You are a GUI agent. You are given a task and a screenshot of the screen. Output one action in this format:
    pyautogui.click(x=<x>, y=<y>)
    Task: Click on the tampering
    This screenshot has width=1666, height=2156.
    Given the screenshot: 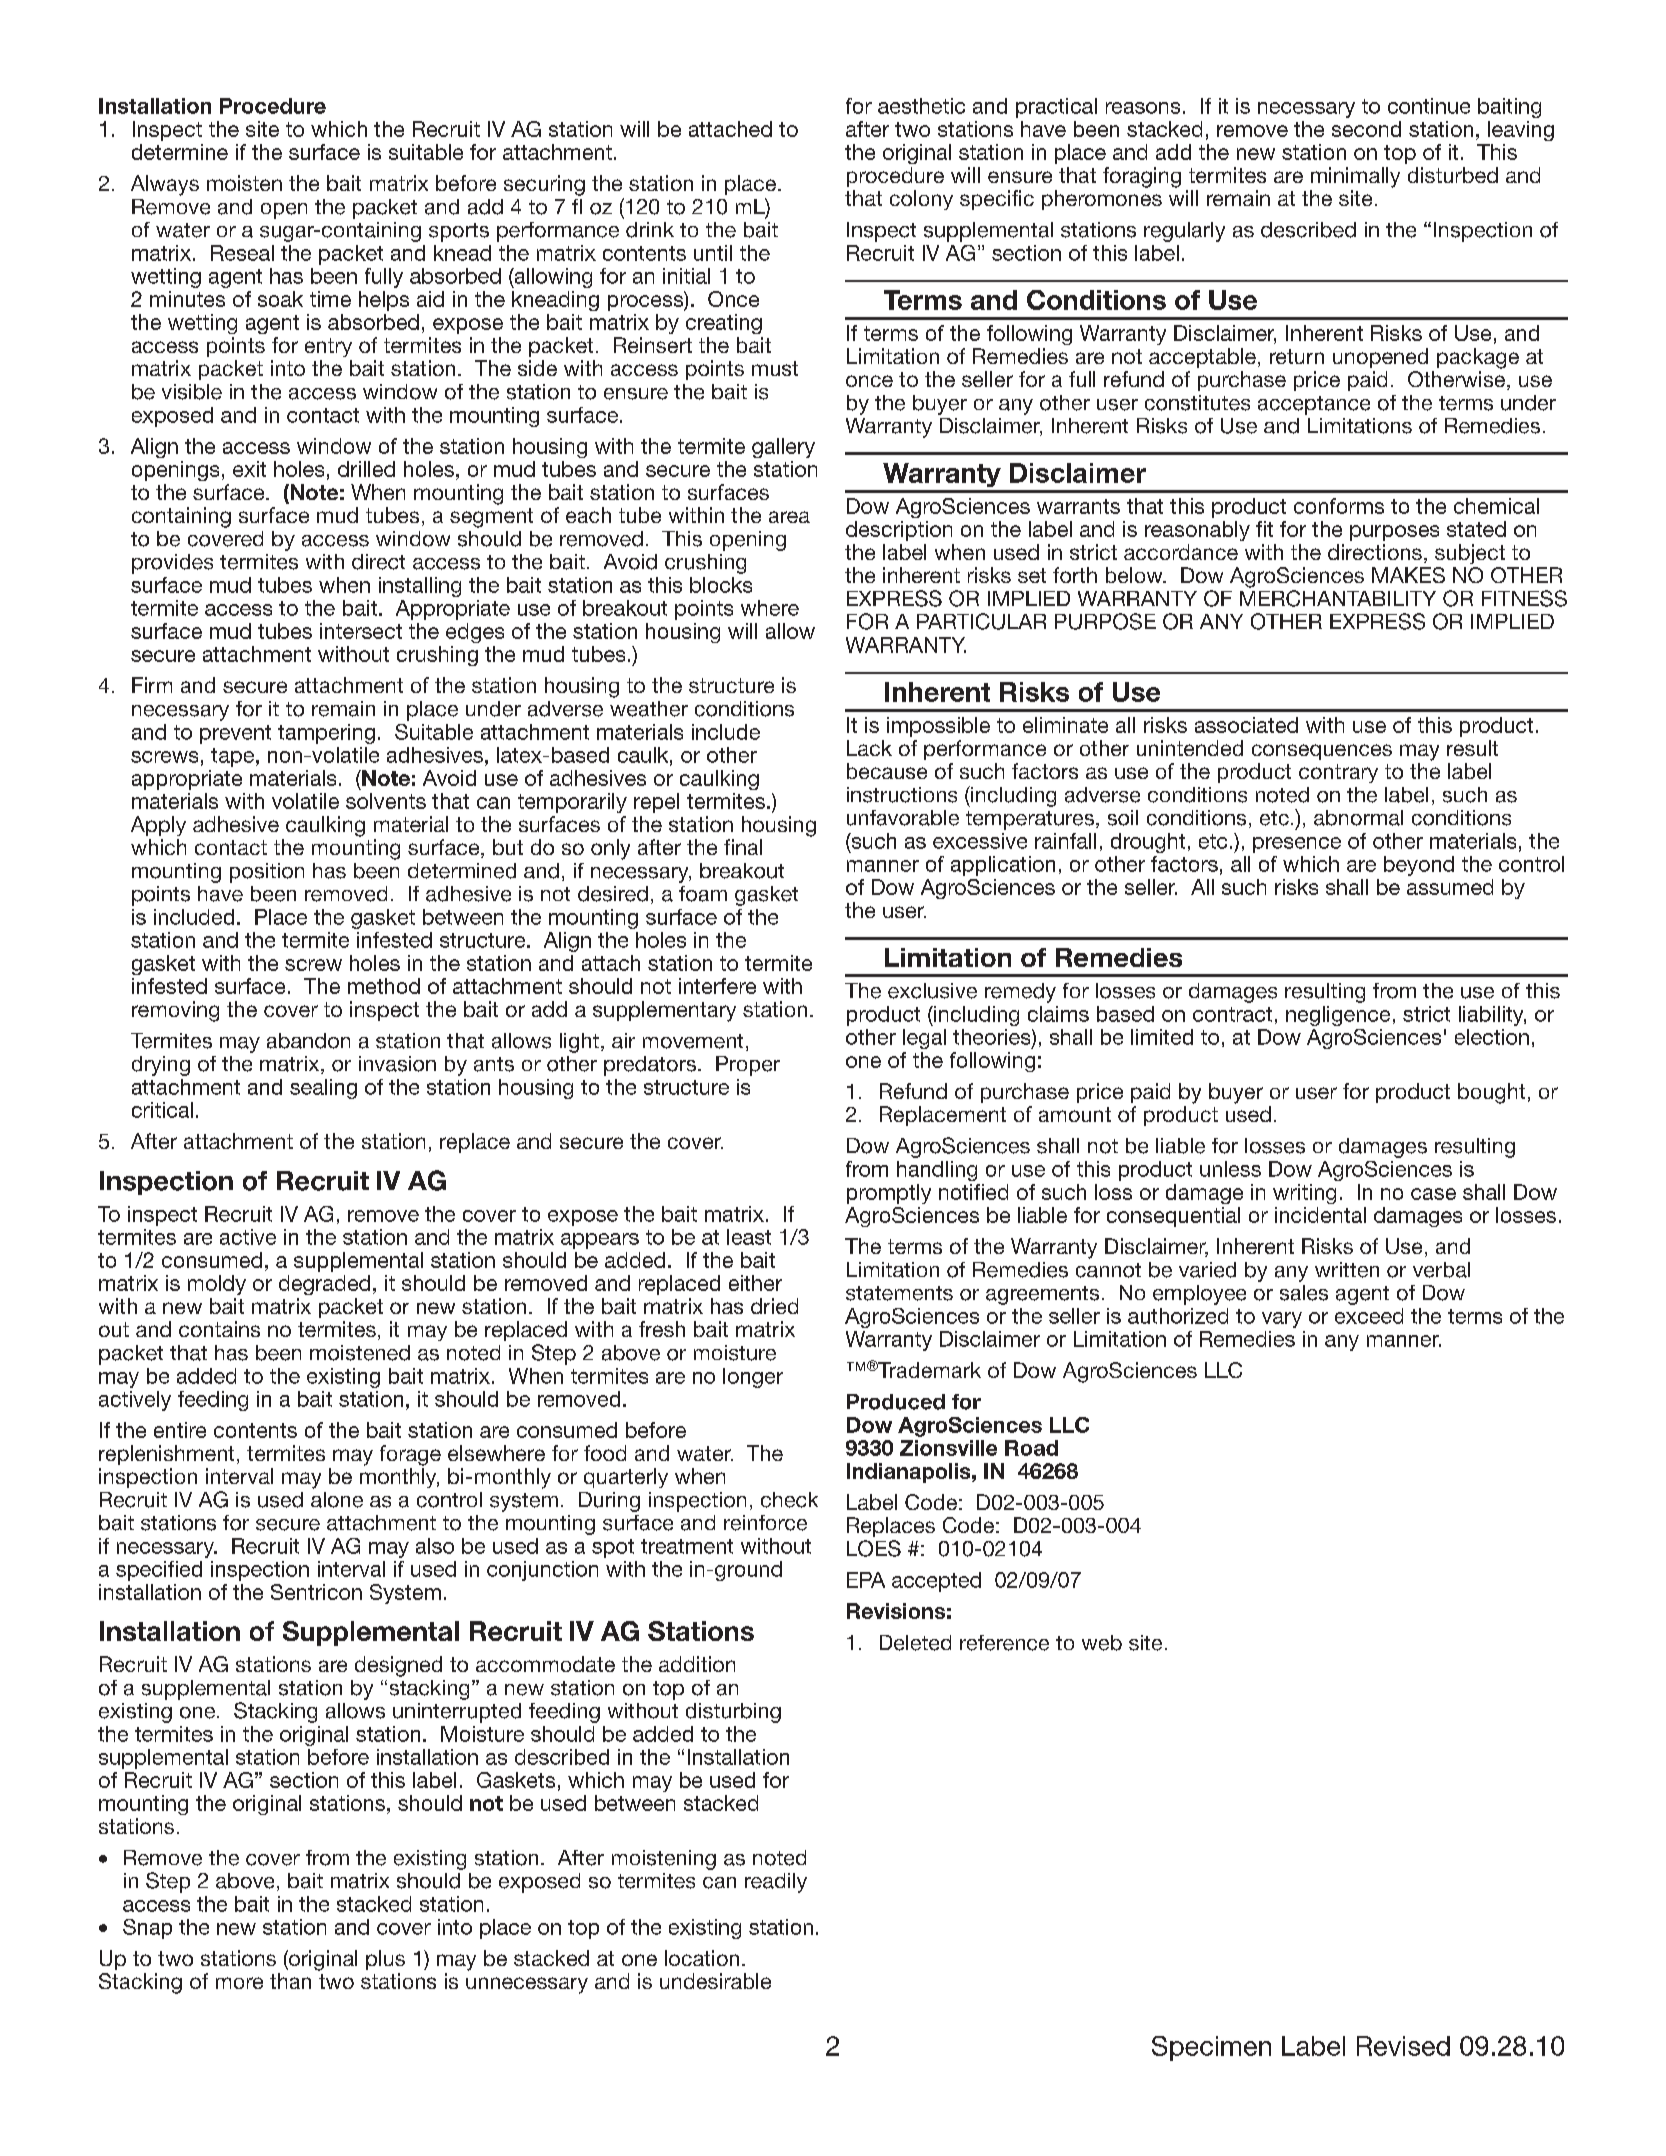 What is the action you would take?
    pyautogui.click(x=326, y=734)
